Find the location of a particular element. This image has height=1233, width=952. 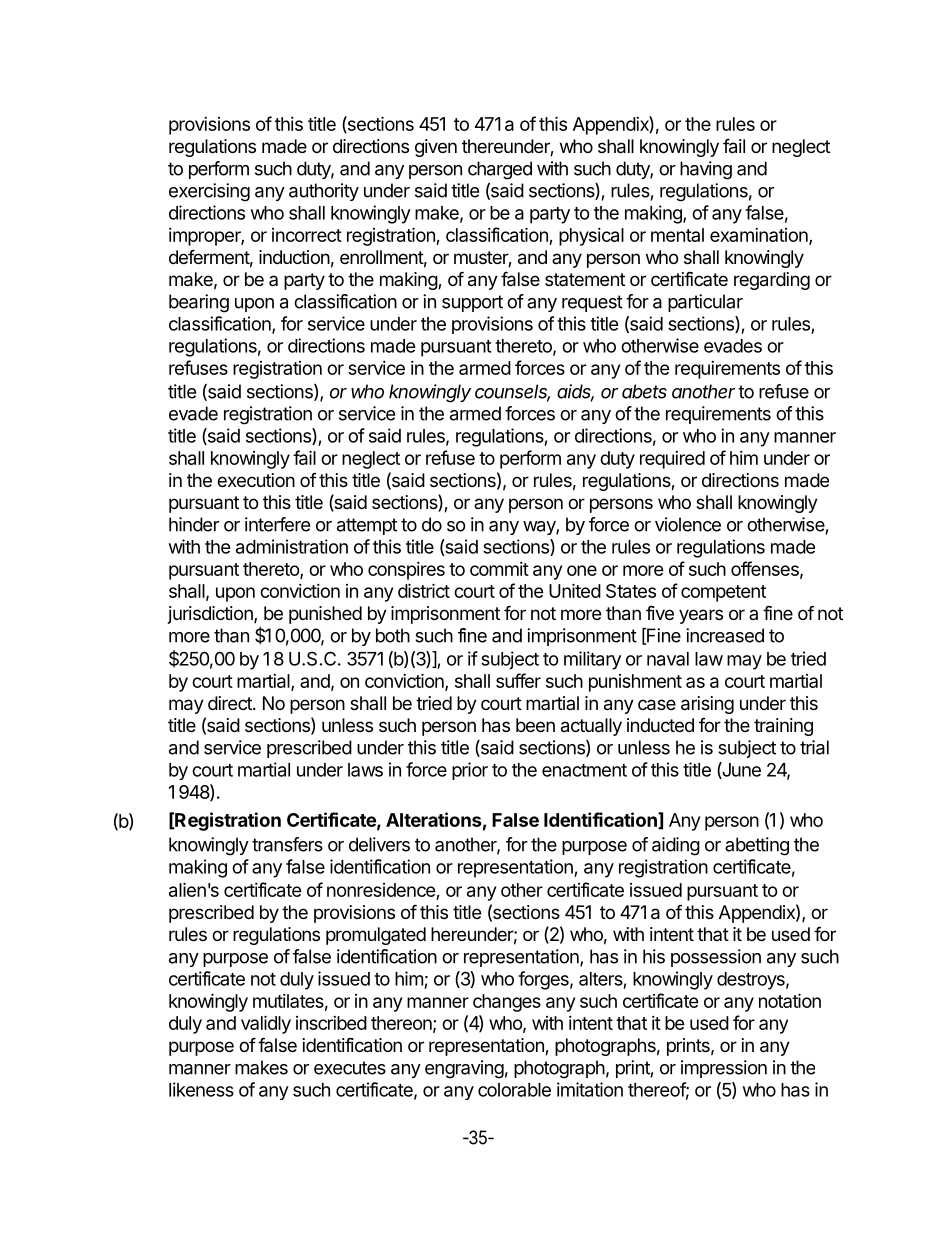

validly is located at coordinates (266, 1024).
